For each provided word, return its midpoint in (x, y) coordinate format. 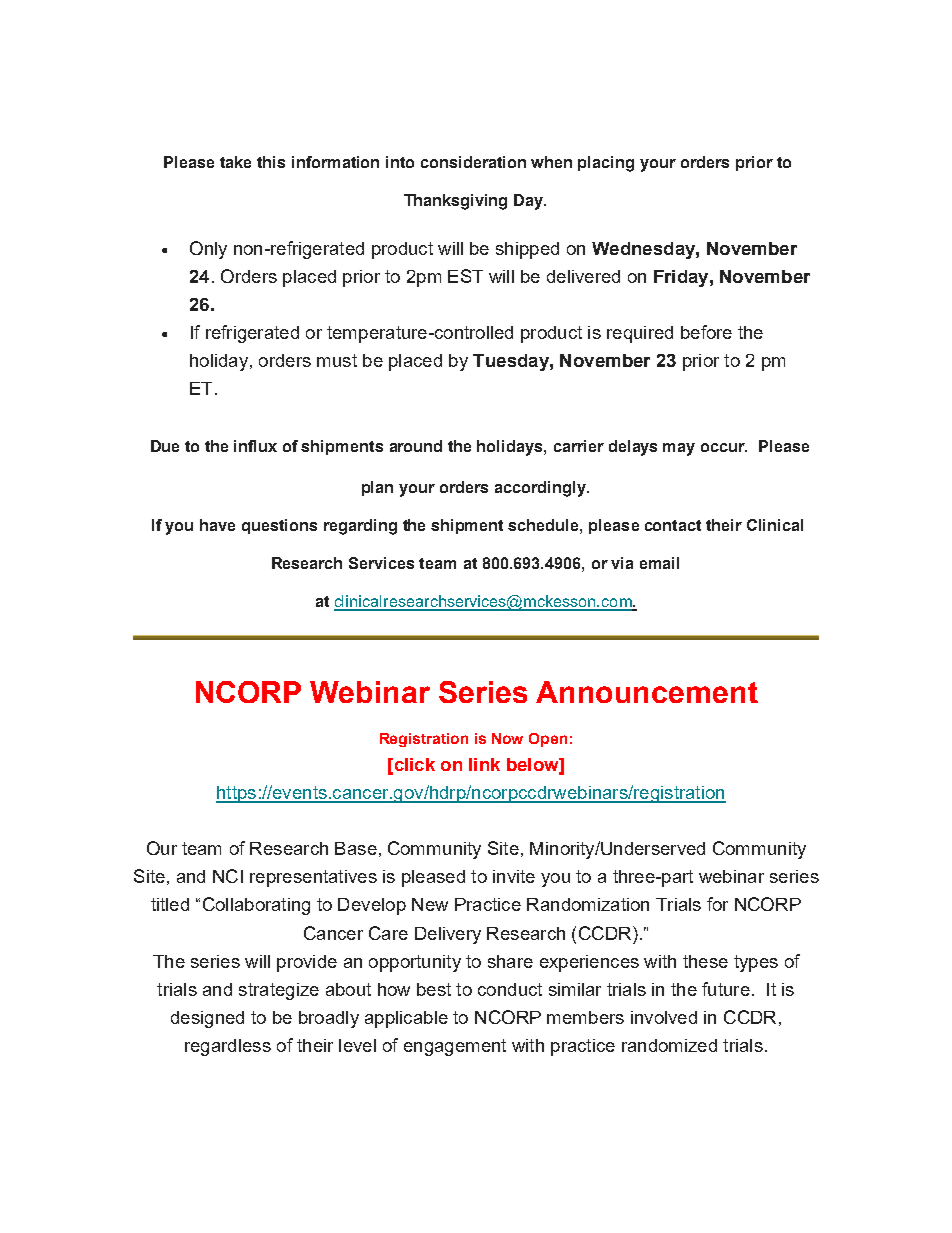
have (217, 525)
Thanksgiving (455, 202)
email (659, 563)
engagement (455, 1047)
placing (606, 164)
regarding (360, 527)
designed (207, 1019)
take (235, 162)
